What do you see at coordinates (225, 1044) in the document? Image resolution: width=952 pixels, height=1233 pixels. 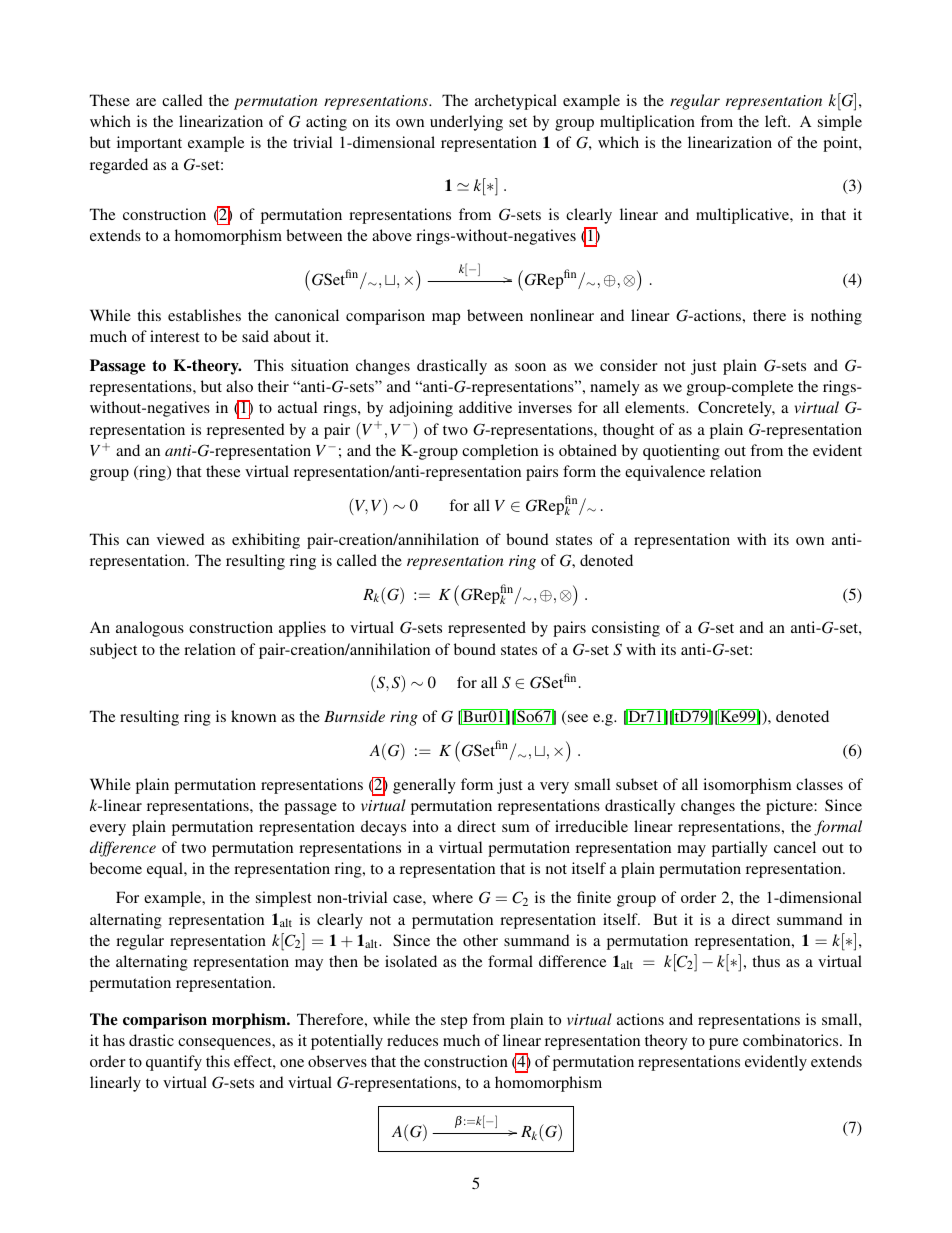 I see `consequences` at bounding box center [225, 1044].
